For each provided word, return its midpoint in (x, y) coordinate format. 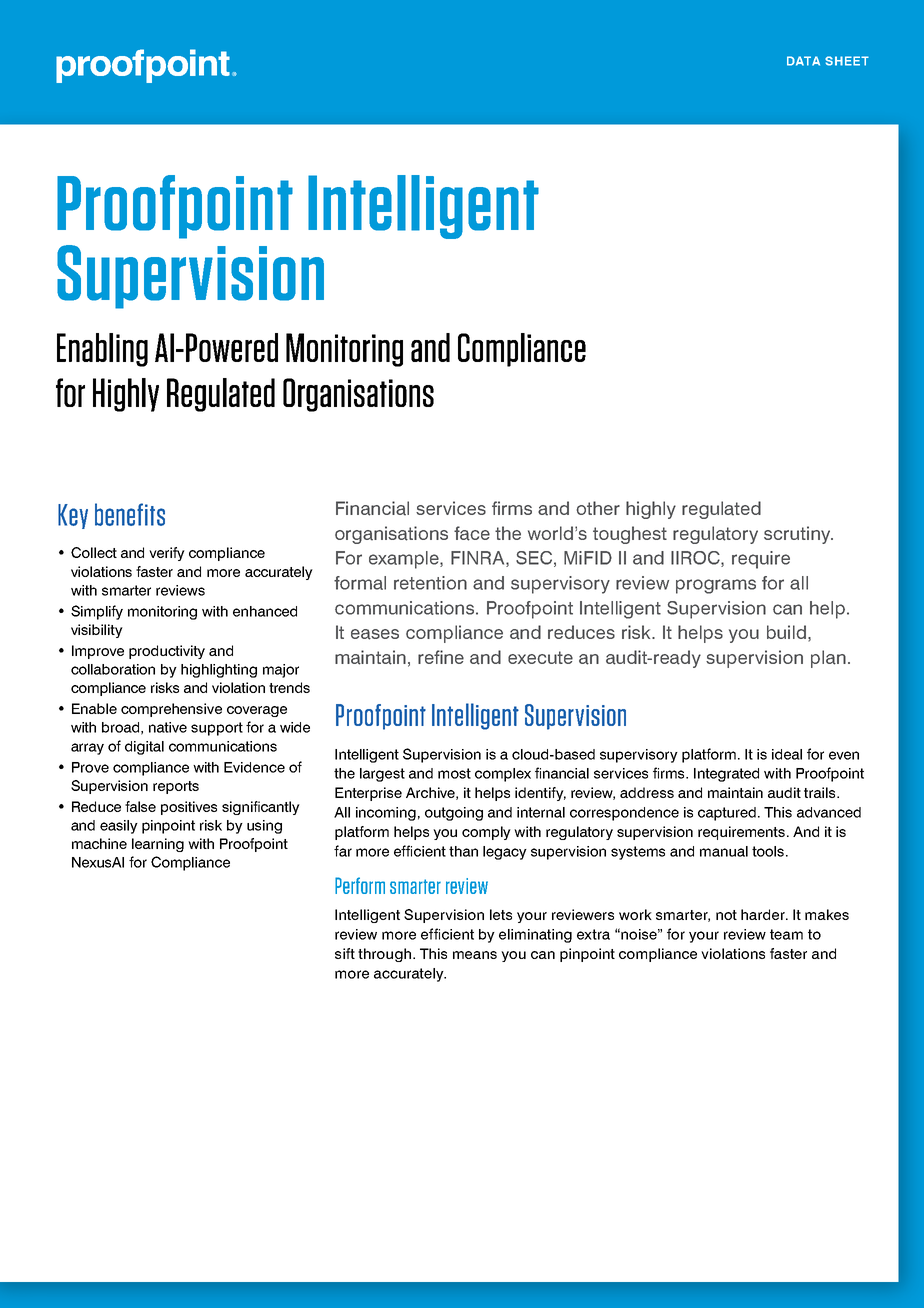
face (472, 533)
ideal (787, 754)
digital (144, 748)
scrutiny (798, 535)
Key (73, 516)
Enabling (102, 350)
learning (158, 845)
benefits (130, 514)
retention (430, 583)
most (454, 773)
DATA (803, 61)
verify (167, 554)
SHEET (847, 61)
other (598, 508)
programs (716, 586)
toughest (630, 535)
